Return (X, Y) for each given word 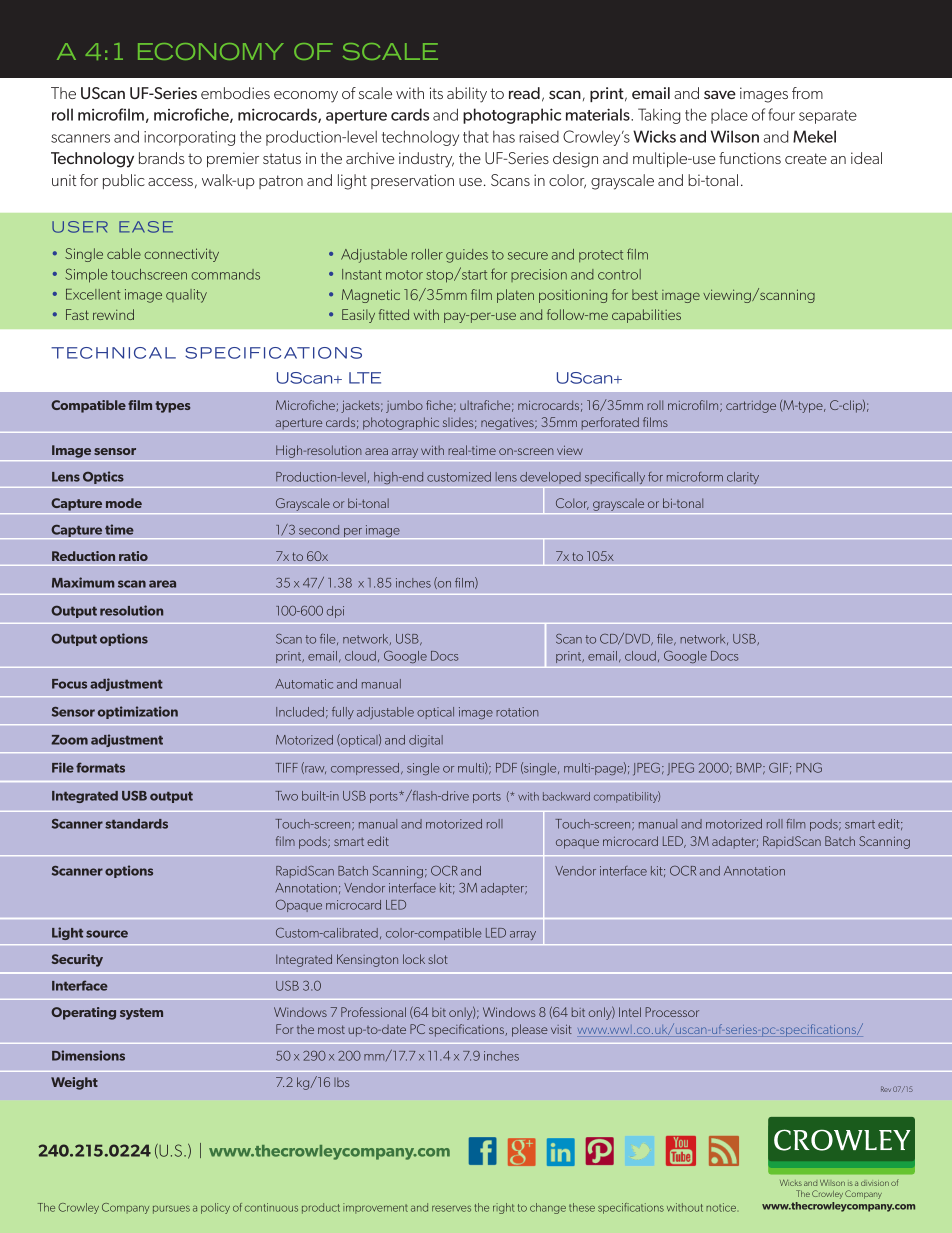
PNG (809, 768)
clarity (743, 478)
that (476, 137)
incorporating (189, 138)
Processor (672, 1012)
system (141, 1014)
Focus (69, 684)
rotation (517, 712)
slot (438, 959)
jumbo (404, 406)
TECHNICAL (113, 353)
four (781, 114)
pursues (171, 1209)
